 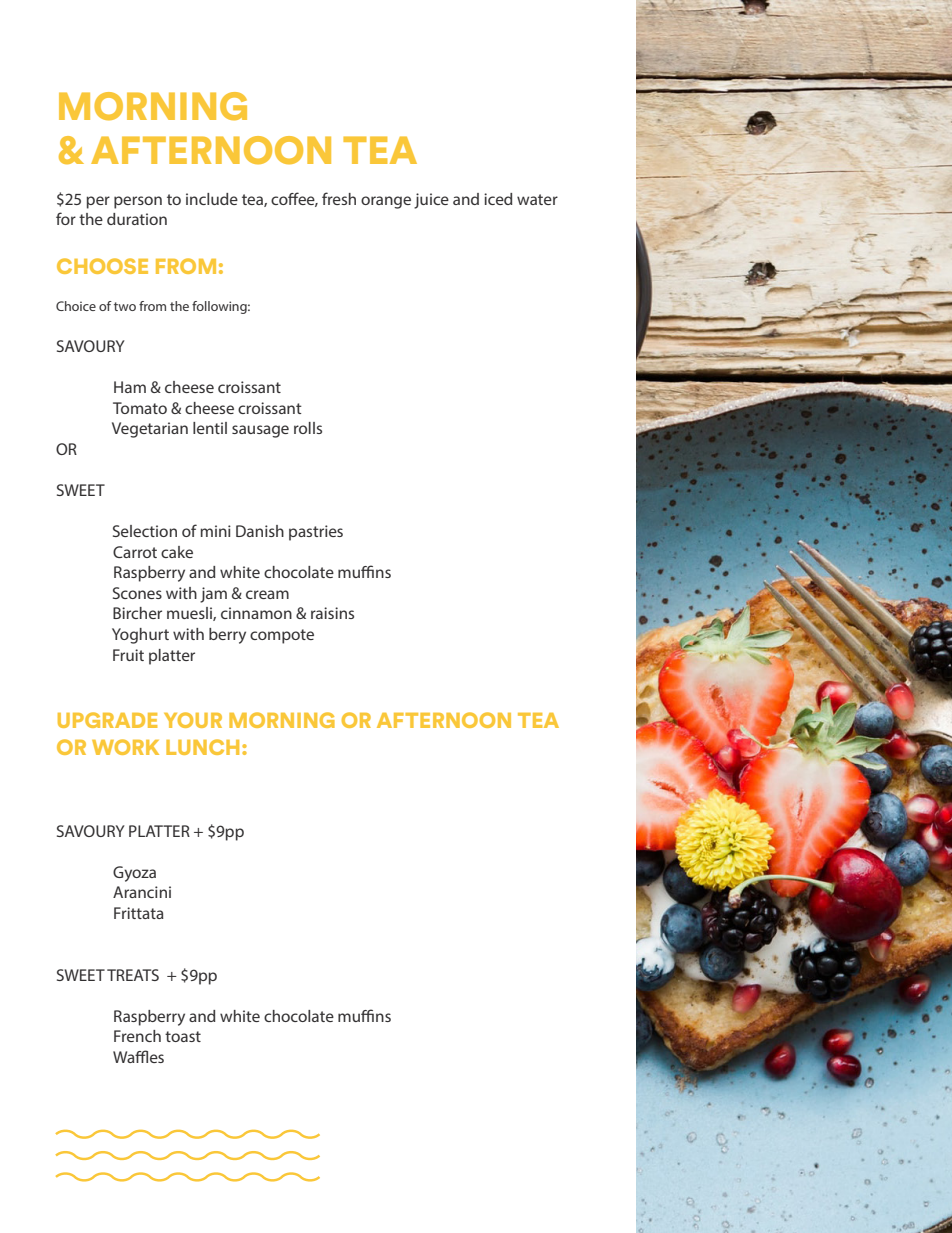 What do you see at coordinates (282, 636) in the document?
I see `compote` at bounding box center [282, 636].
